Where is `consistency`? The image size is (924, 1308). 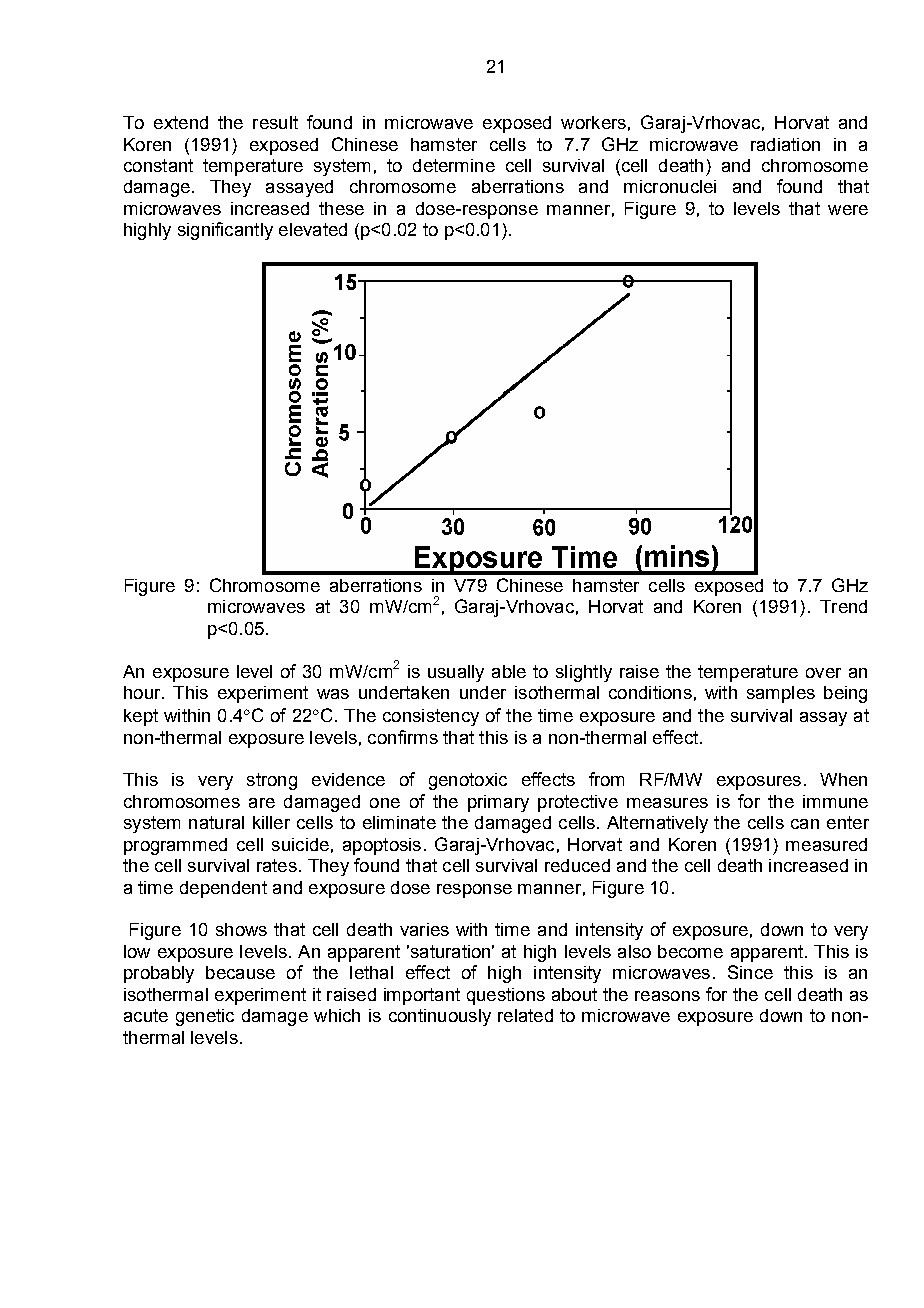 consistency is located at coordinates (431, 717).
